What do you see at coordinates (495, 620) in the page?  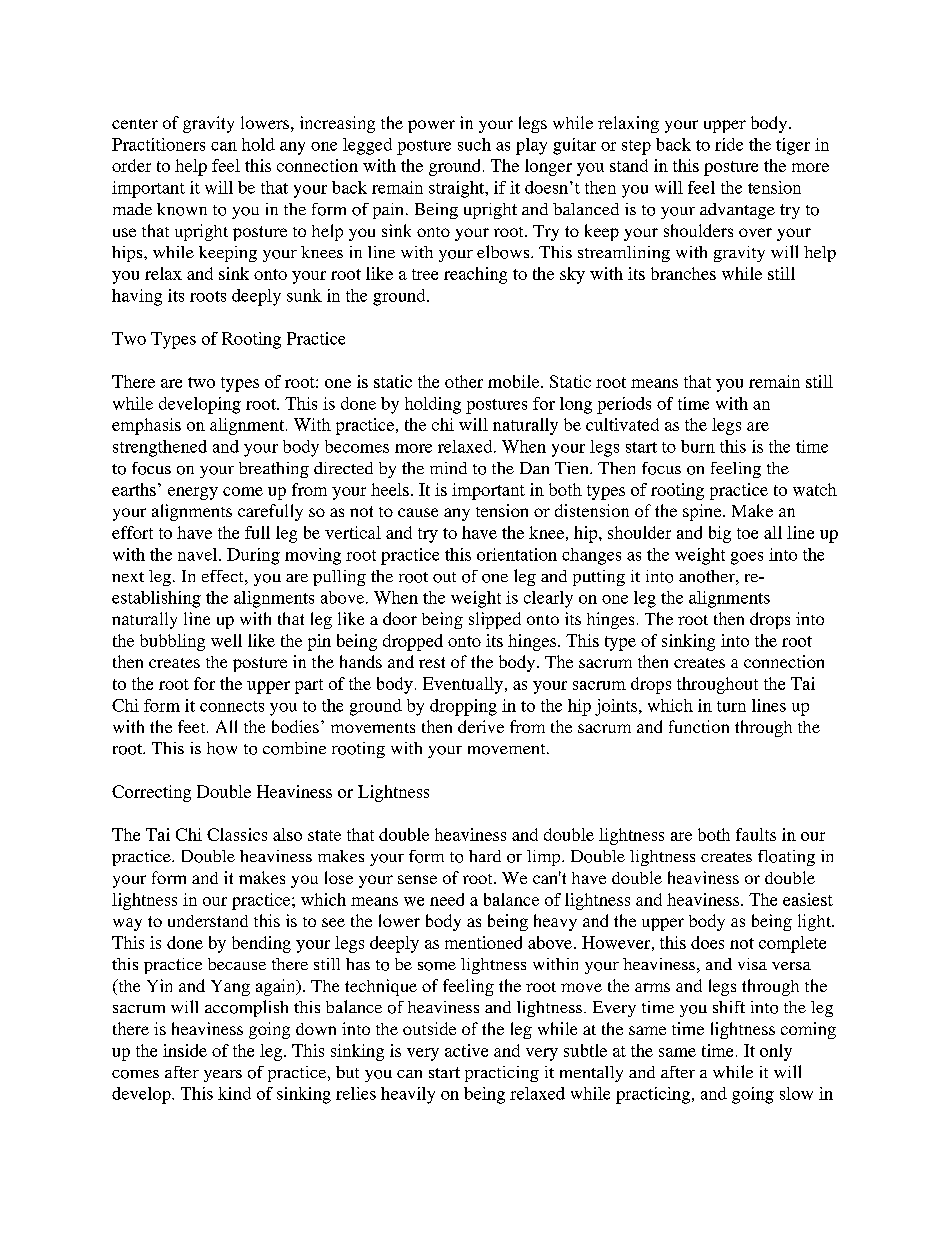 I see `slipped` at bounding box center [495, 620].
